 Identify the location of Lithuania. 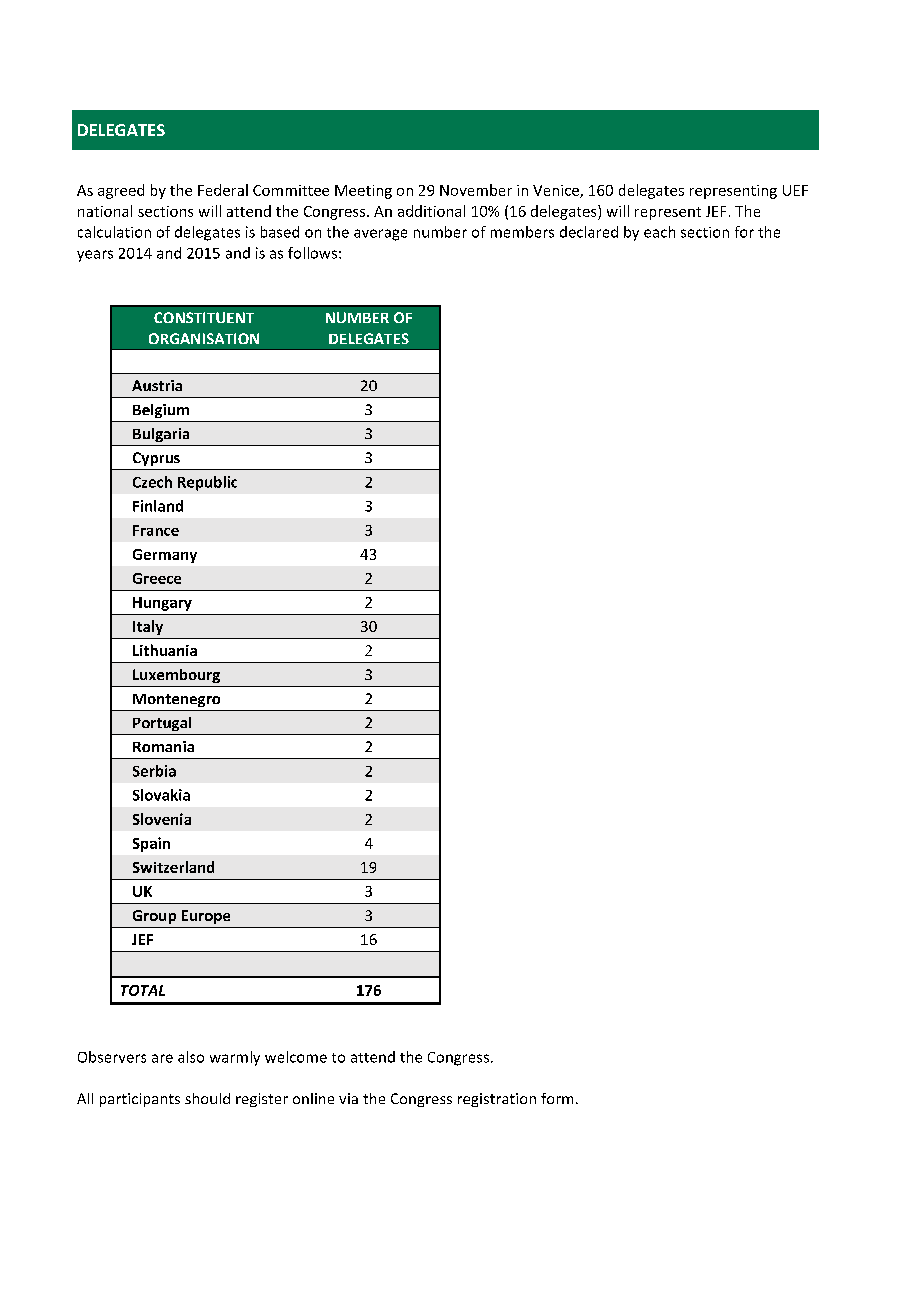
(165, 650).
